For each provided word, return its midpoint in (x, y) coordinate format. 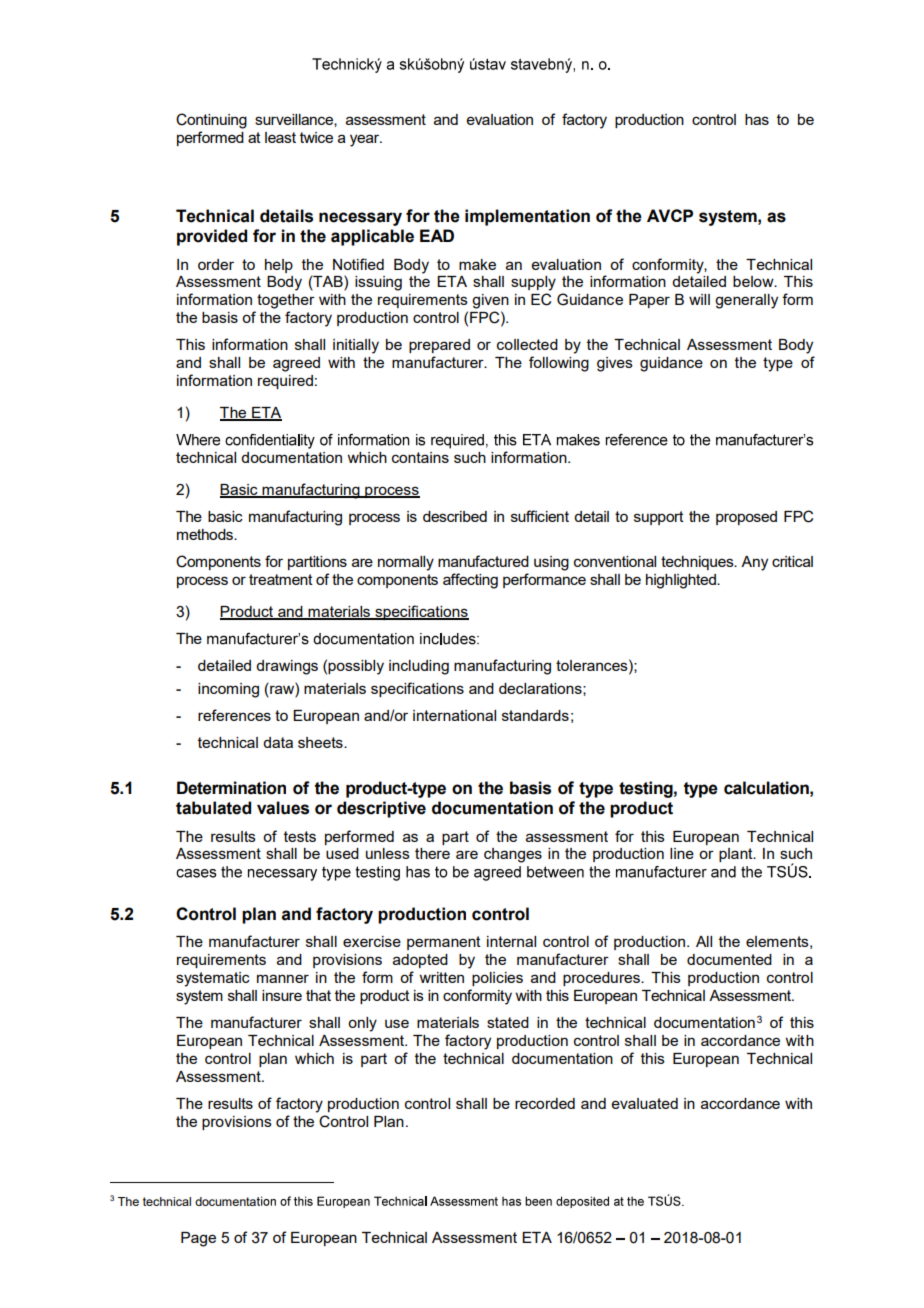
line (682, 853)
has (757, 119)
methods (206, 534)
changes (513, 855)
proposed (746, 518)
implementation (527, 217)
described (455, 516)
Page (198, 1239)
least (280, 137)
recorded (545, 1103)
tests (300, 836)
